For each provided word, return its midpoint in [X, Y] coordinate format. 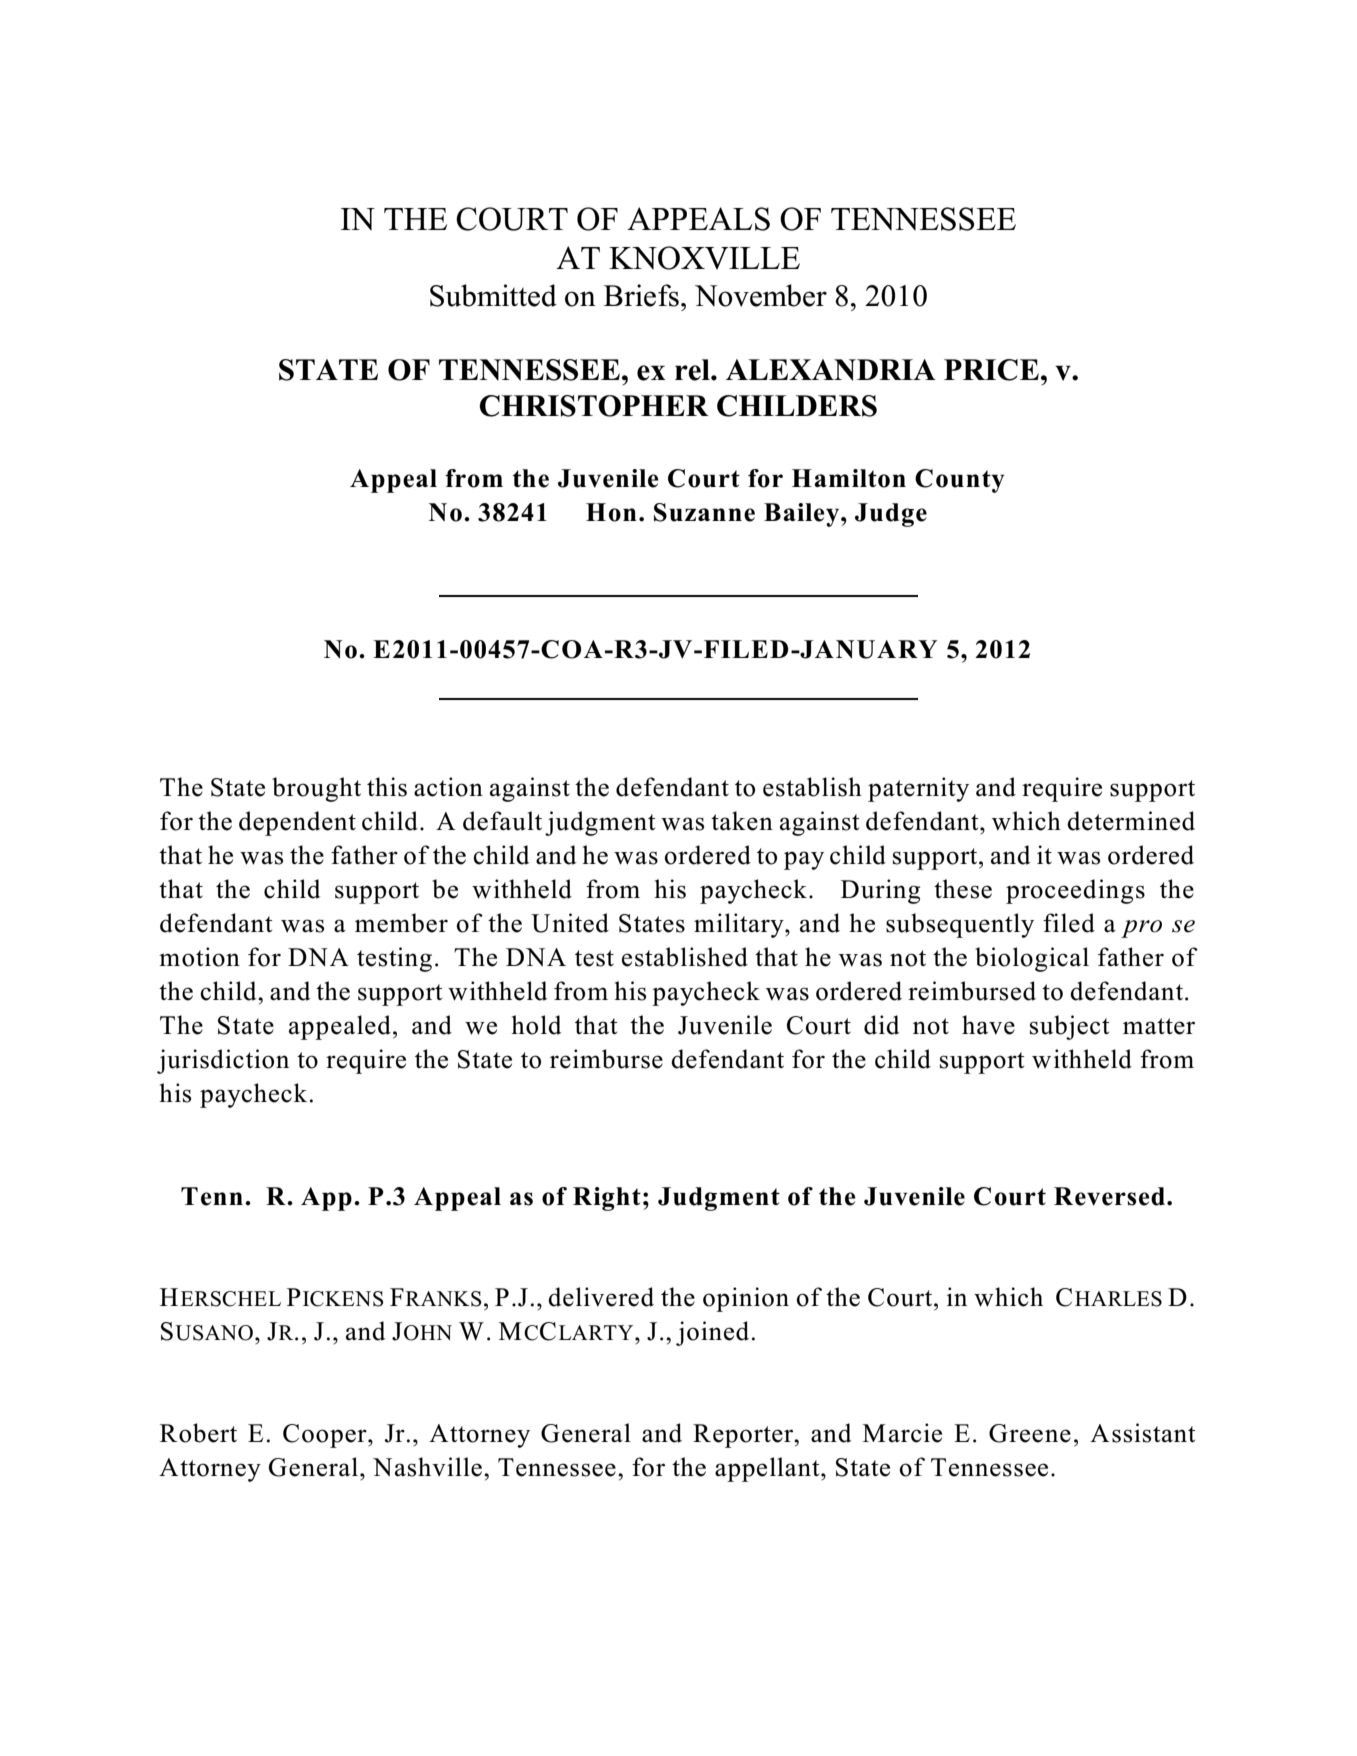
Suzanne [704, 512]
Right [607, 1199]
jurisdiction [223, 1061]
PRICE [991, 370]
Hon [611, 512]
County [960, 481]
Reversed [1109, 1196]
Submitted [493, 295]
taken [742, 821]
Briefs [641, 295]
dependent [297, 823]
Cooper [326, 1436]
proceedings [1075, 891]
